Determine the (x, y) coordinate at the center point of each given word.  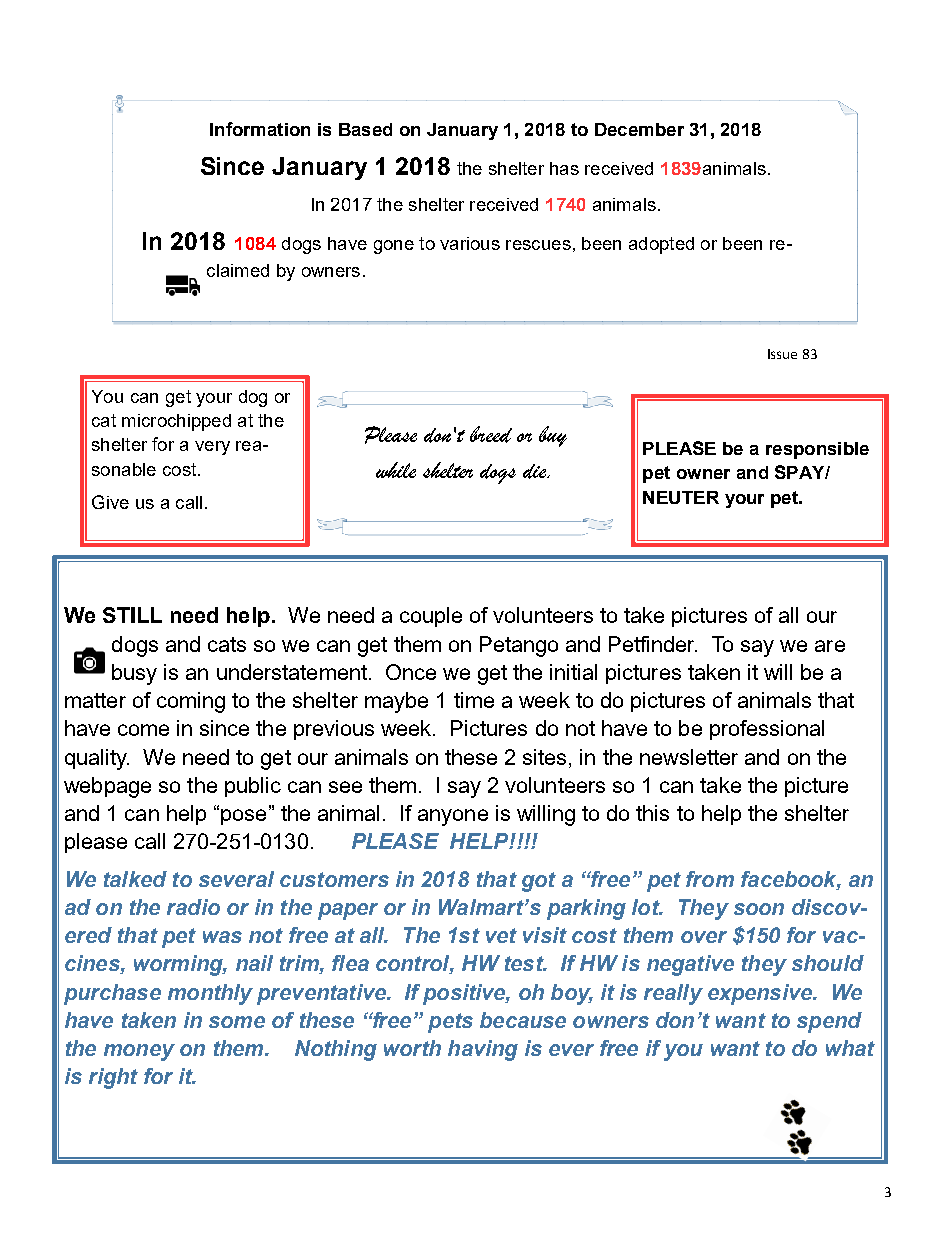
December (639, 129)
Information (260, 129)
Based (365, 129)
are (830, 646)
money (139, 1052)
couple (431, 617)
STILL (132, 615)
